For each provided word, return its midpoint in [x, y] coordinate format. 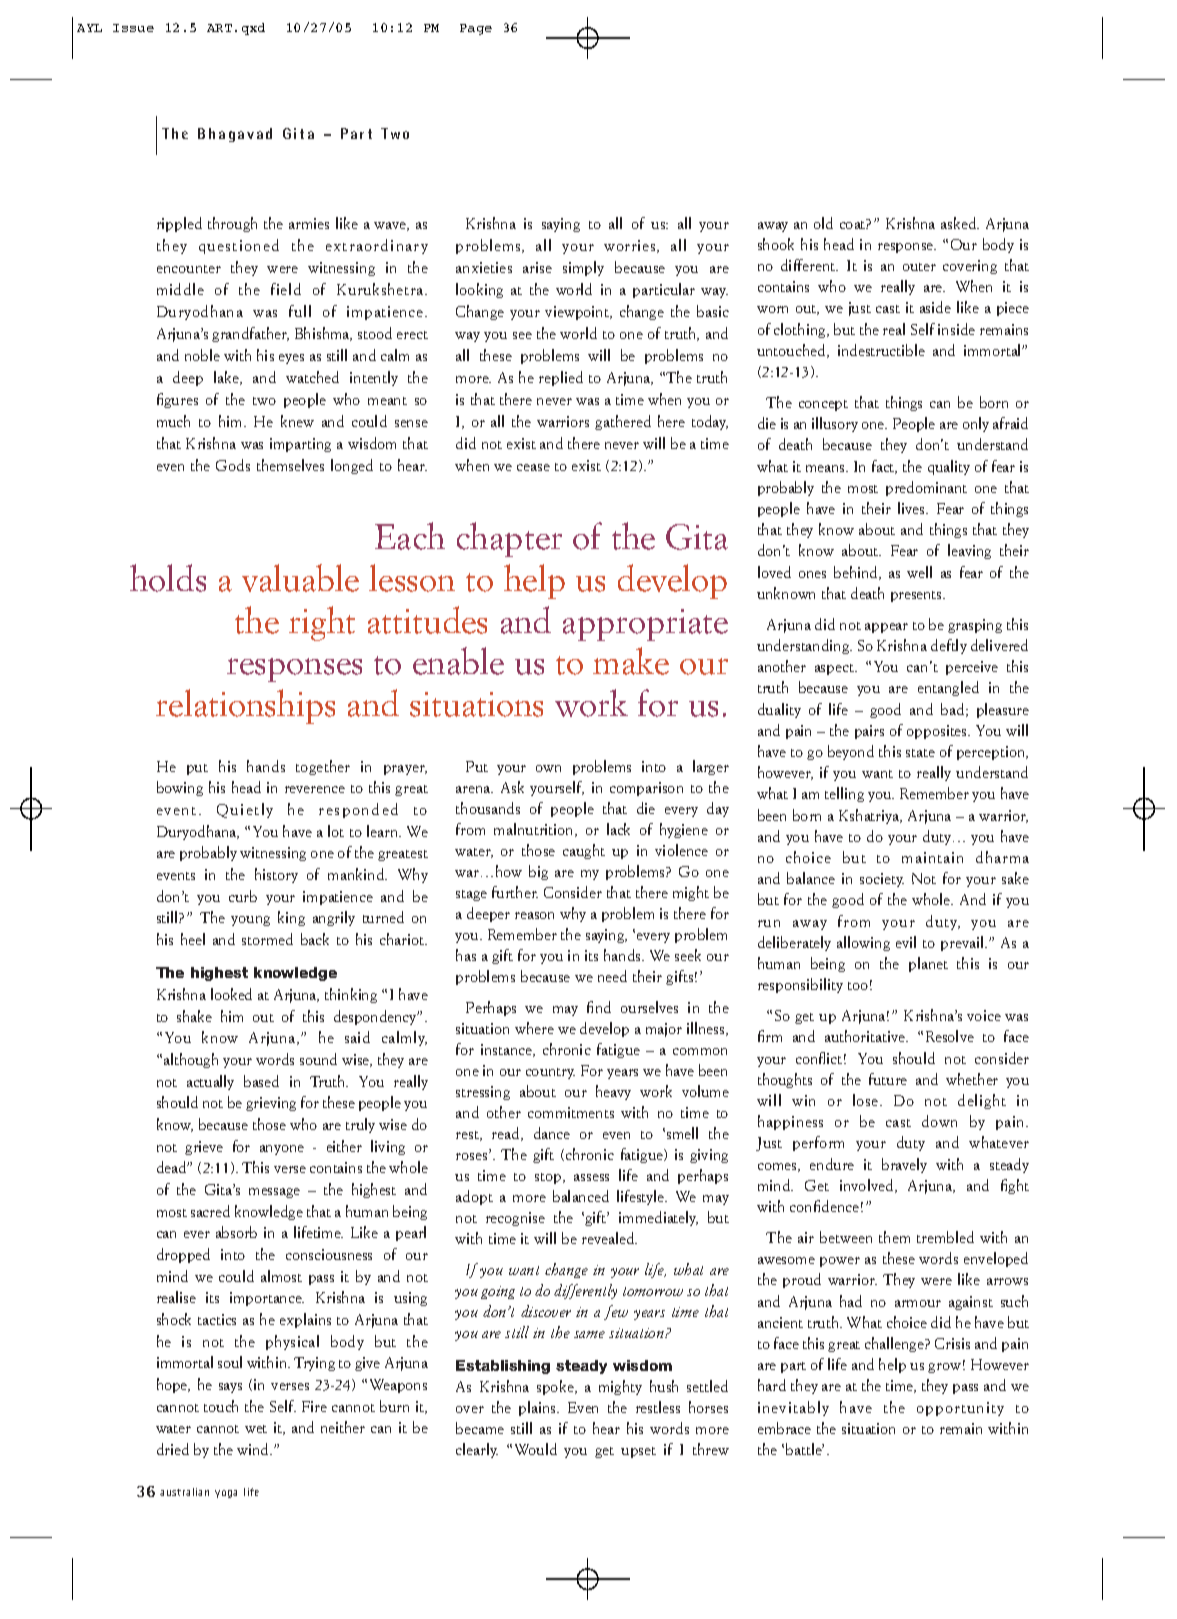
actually [210, 1082]
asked [960, 223]
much [173, 421]
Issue [133, 28]
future [888, 1079]
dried [173, 1449]
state [920, 753]
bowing [180, 788]
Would [536, 1449]
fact [884, 467]
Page [476, 29]
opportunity [960, 1409]
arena [474, 789]
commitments [571, 1112]
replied [561, 378]
